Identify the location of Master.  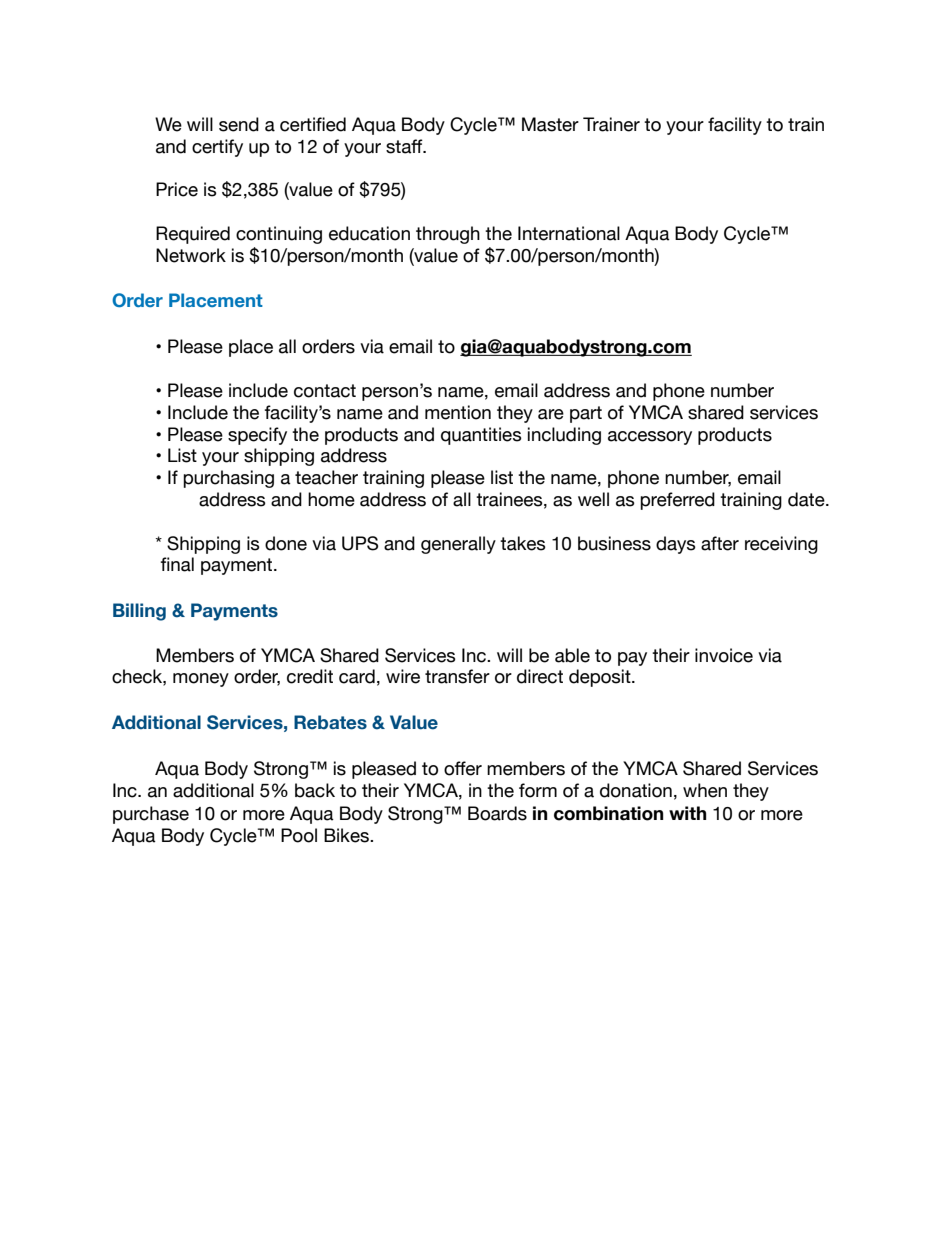
(550, 124).
